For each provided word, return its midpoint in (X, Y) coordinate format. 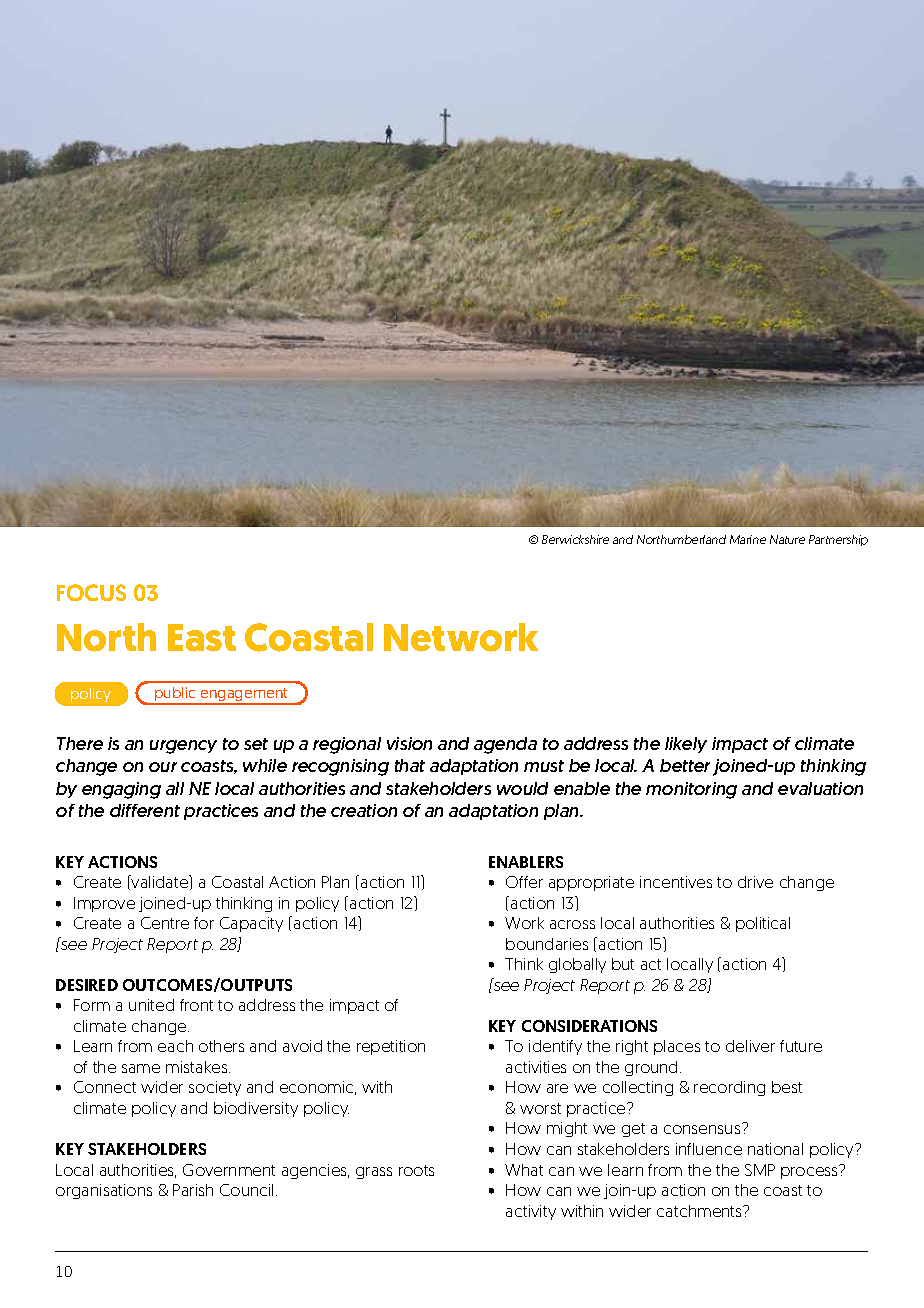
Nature (787, 539)
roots (416, 1170)
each (175, 1046)
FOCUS (91, 592)
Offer (524, 882)
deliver (750, 1046)
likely (686, 745)
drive (755, 882)
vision (409, 743)
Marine (748, 539)
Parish (193, 1190)
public (175, 695)
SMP (760, 1170)
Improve (104, 904)
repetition (391, 1047)
